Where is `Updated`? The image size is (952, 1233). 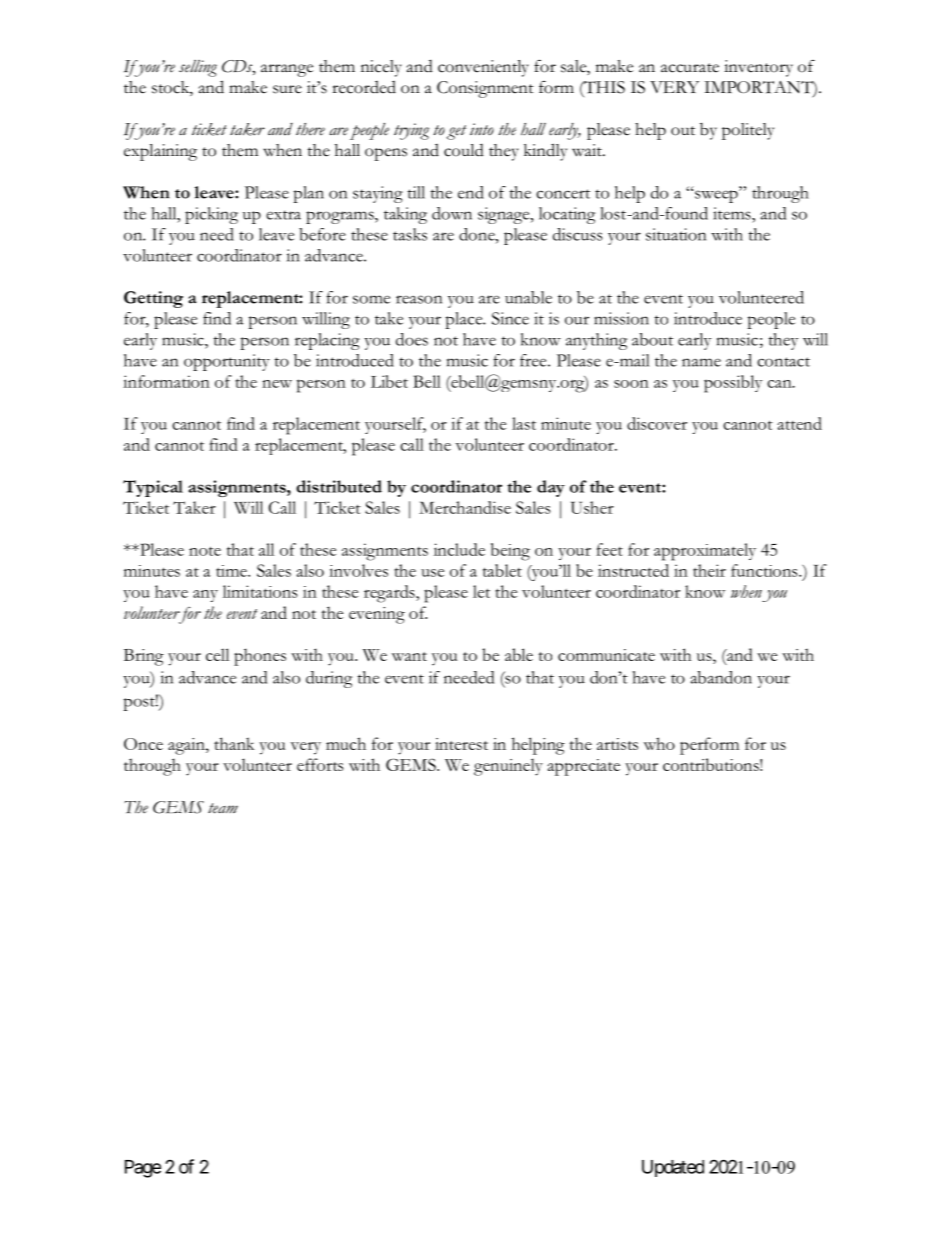
Updated is located at coordinates (673, 1168).
